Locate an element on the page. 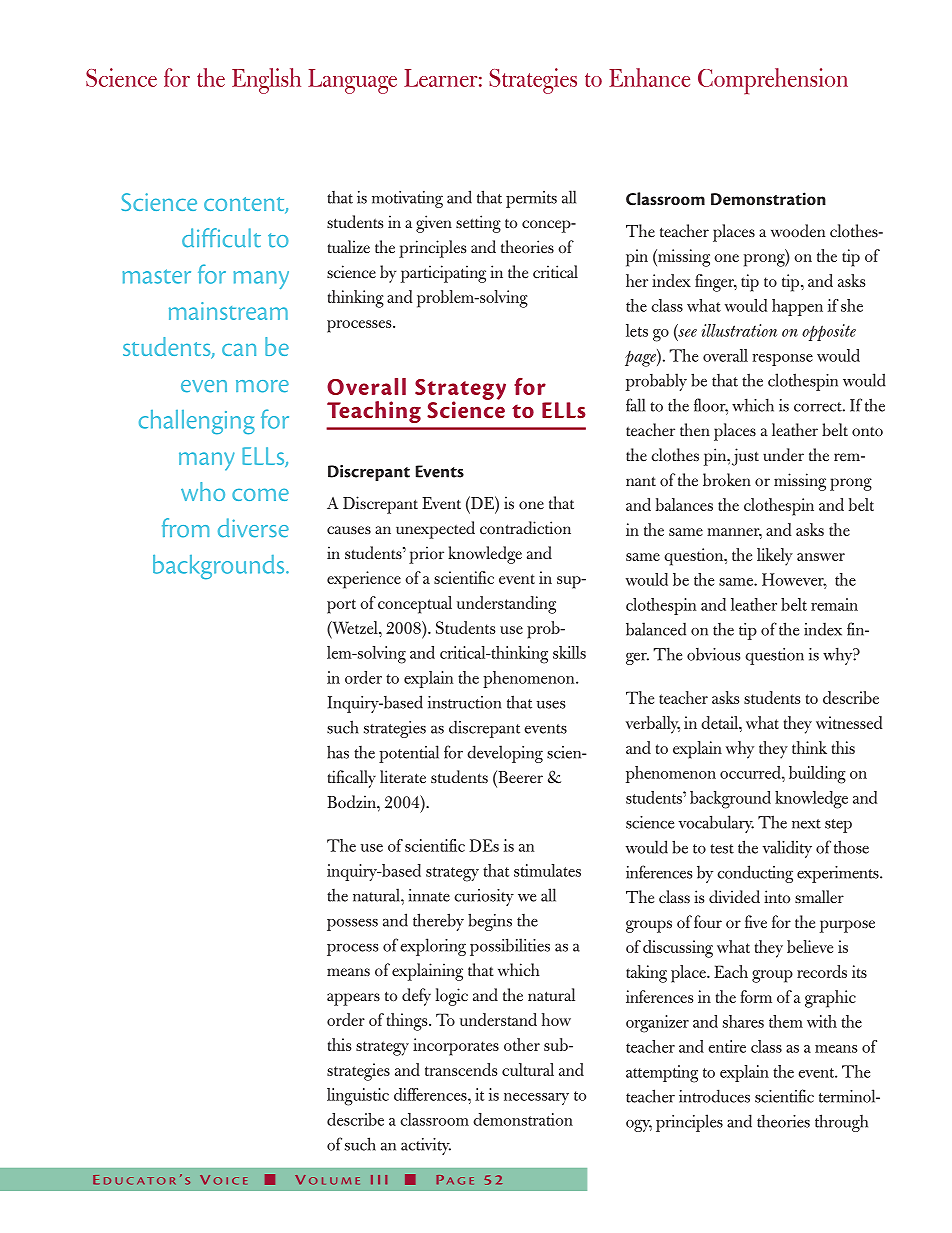 This document has width=952, height=1233. building is located at coordinates (817, 775).
